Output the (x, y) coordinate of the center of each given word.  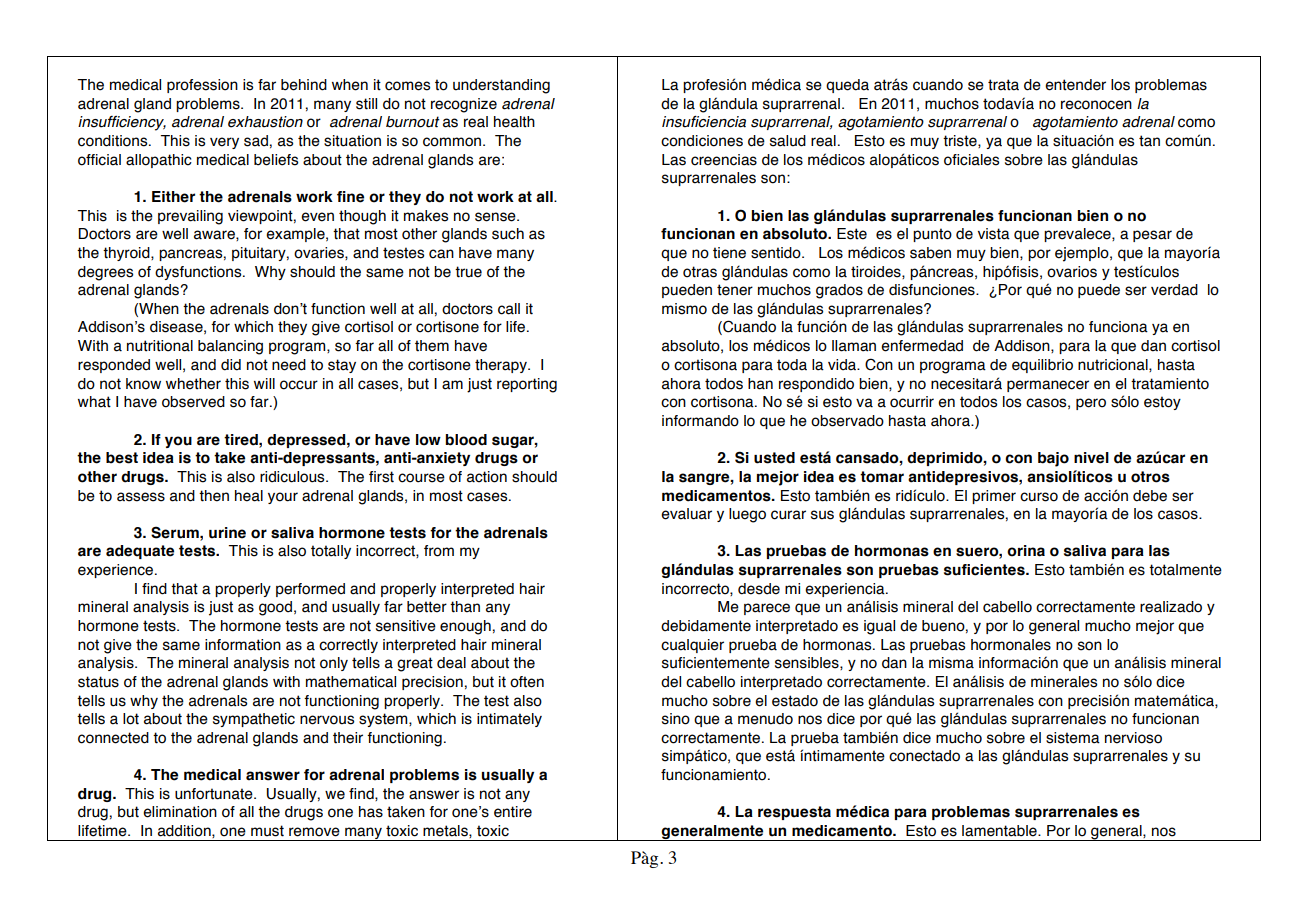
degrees (105, 273)
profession (202, 86)
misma (951, 663)
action (487, 477)
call (509, 309)
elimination (180, 812)
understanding (501, 86)
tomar (882, 477)
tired (242, 440)
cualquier (692, 646)
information (243, 645)
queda (847, 86)
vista (994, 234)
